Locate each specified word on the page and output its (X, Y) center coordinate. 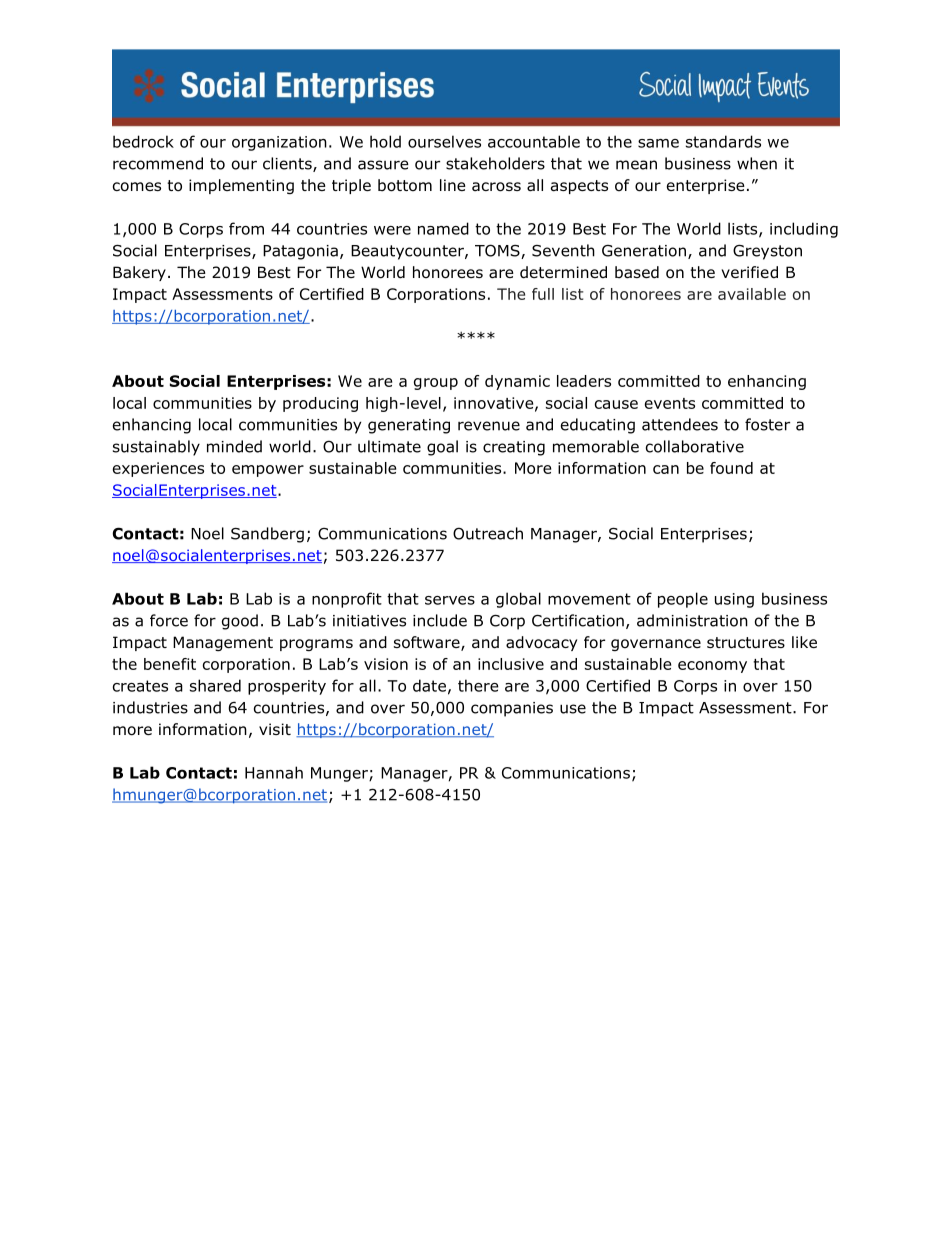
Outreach (488, 533)
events (670, 403)
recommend (158, 163)
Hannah (274, 772)
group (436, 384)
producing (320, 404)
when (757, 163)
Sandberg (267, 535)
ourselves (444, 141)
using (734, 600)
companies (512, 709)
